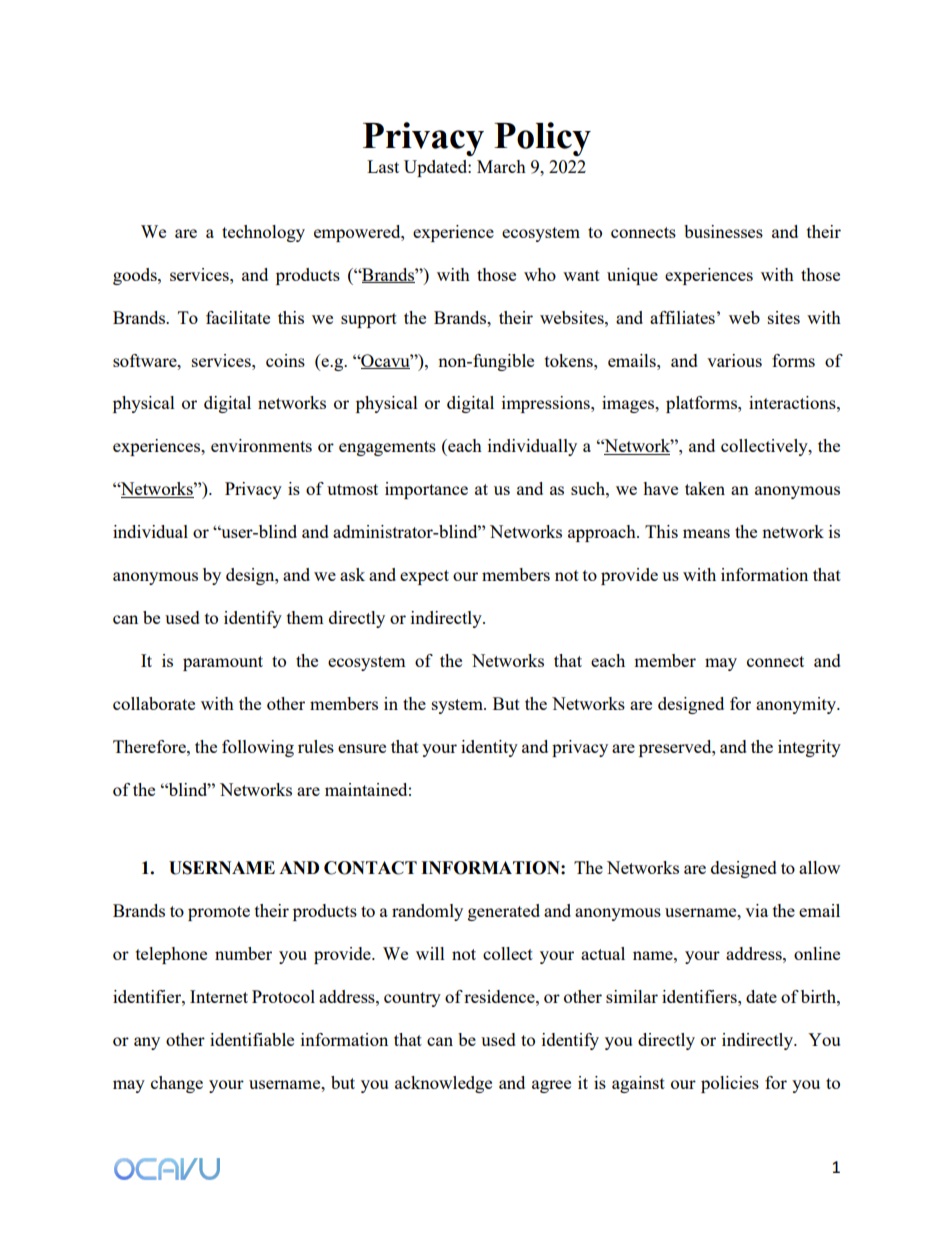 The height and width of the screenshot is (1233, 952). I want to click on March, so click(501, 166).
